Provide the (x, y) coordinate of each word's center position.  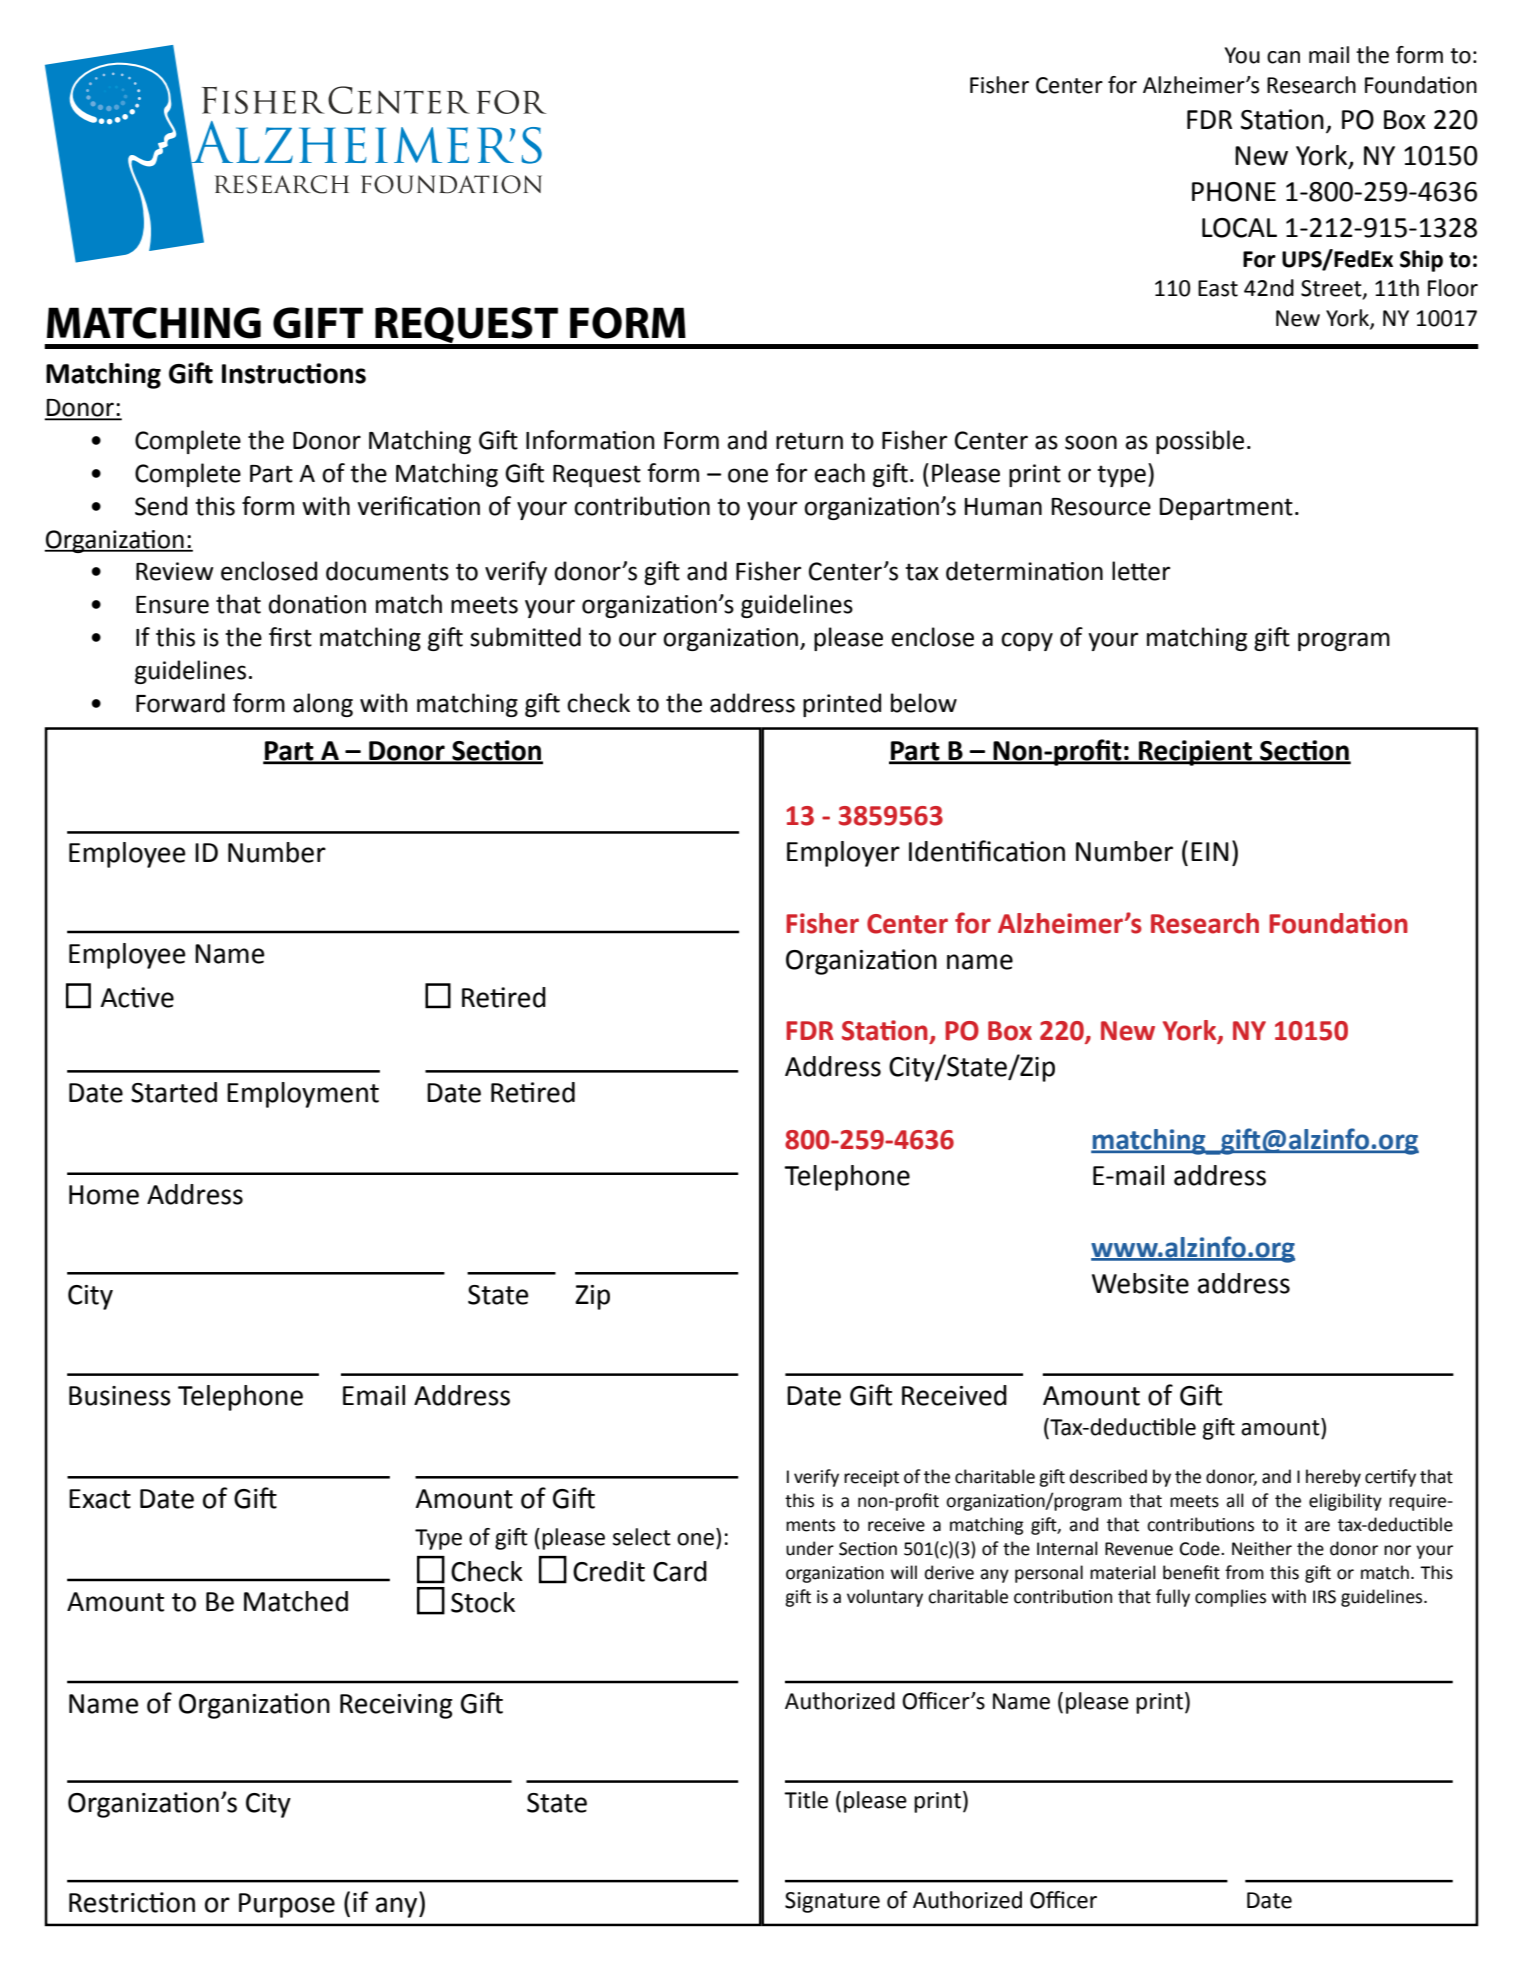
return (809, 441)
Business (120, 1396)
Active (137, 997)
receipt (871, 1478)
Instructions (294, 373)
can (1283, 57)
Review (175, 571)
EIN (1210, 851)
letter (1141, 571)
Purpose (287, 1905)
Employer (843, 854)
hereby (1333, 1478)
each (839, 473)
